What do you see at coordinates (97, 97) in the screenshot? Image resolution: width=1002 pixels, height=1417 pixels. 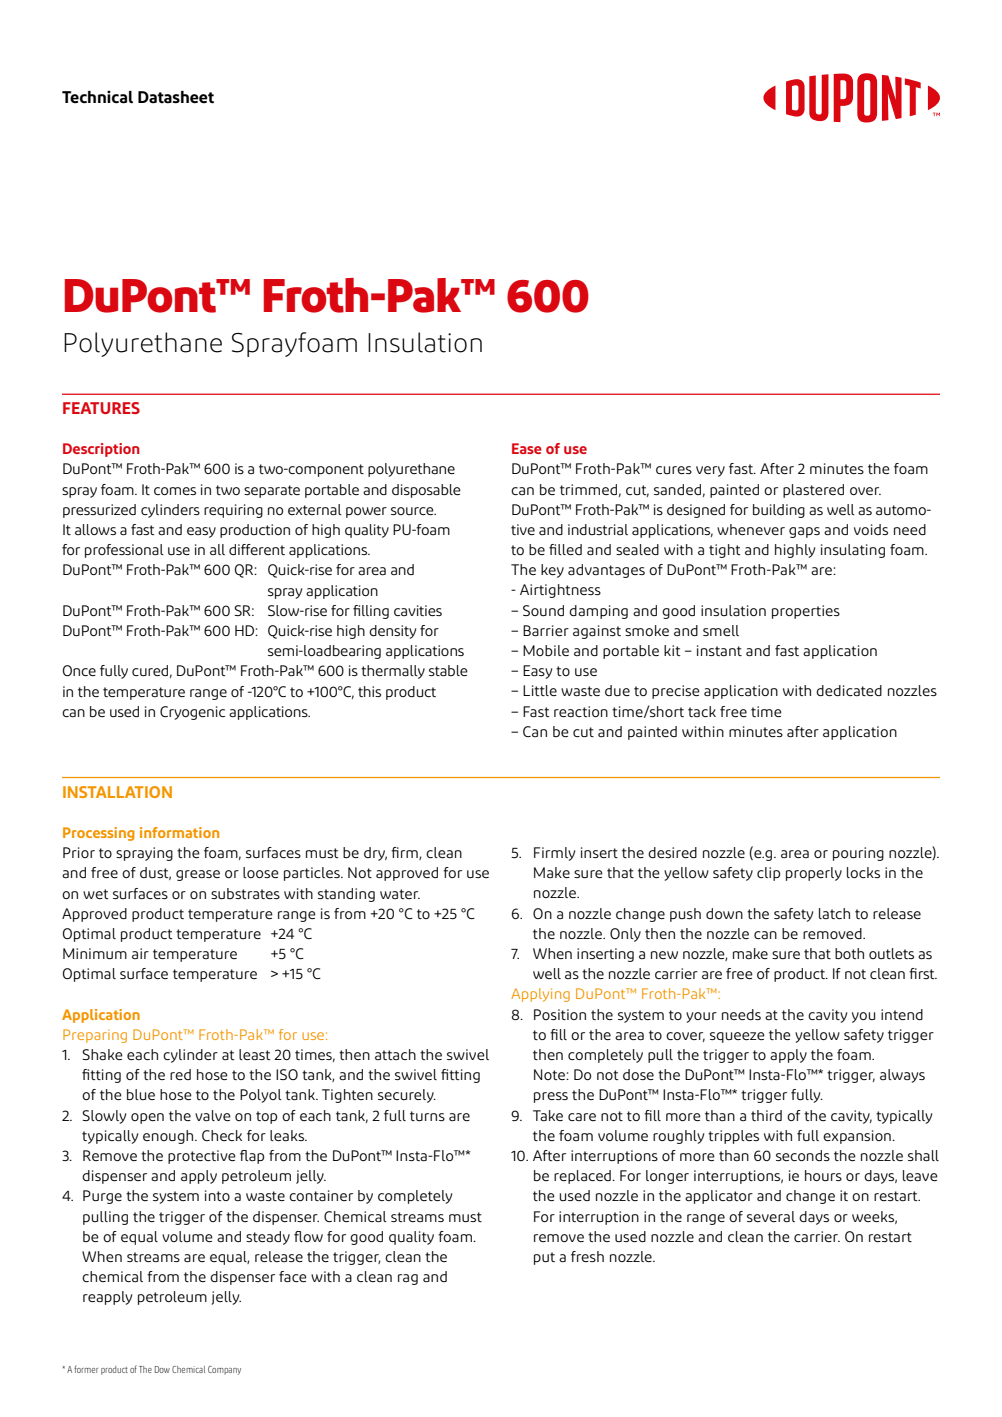 I see `Technical` at bounding box center [97, 97].
